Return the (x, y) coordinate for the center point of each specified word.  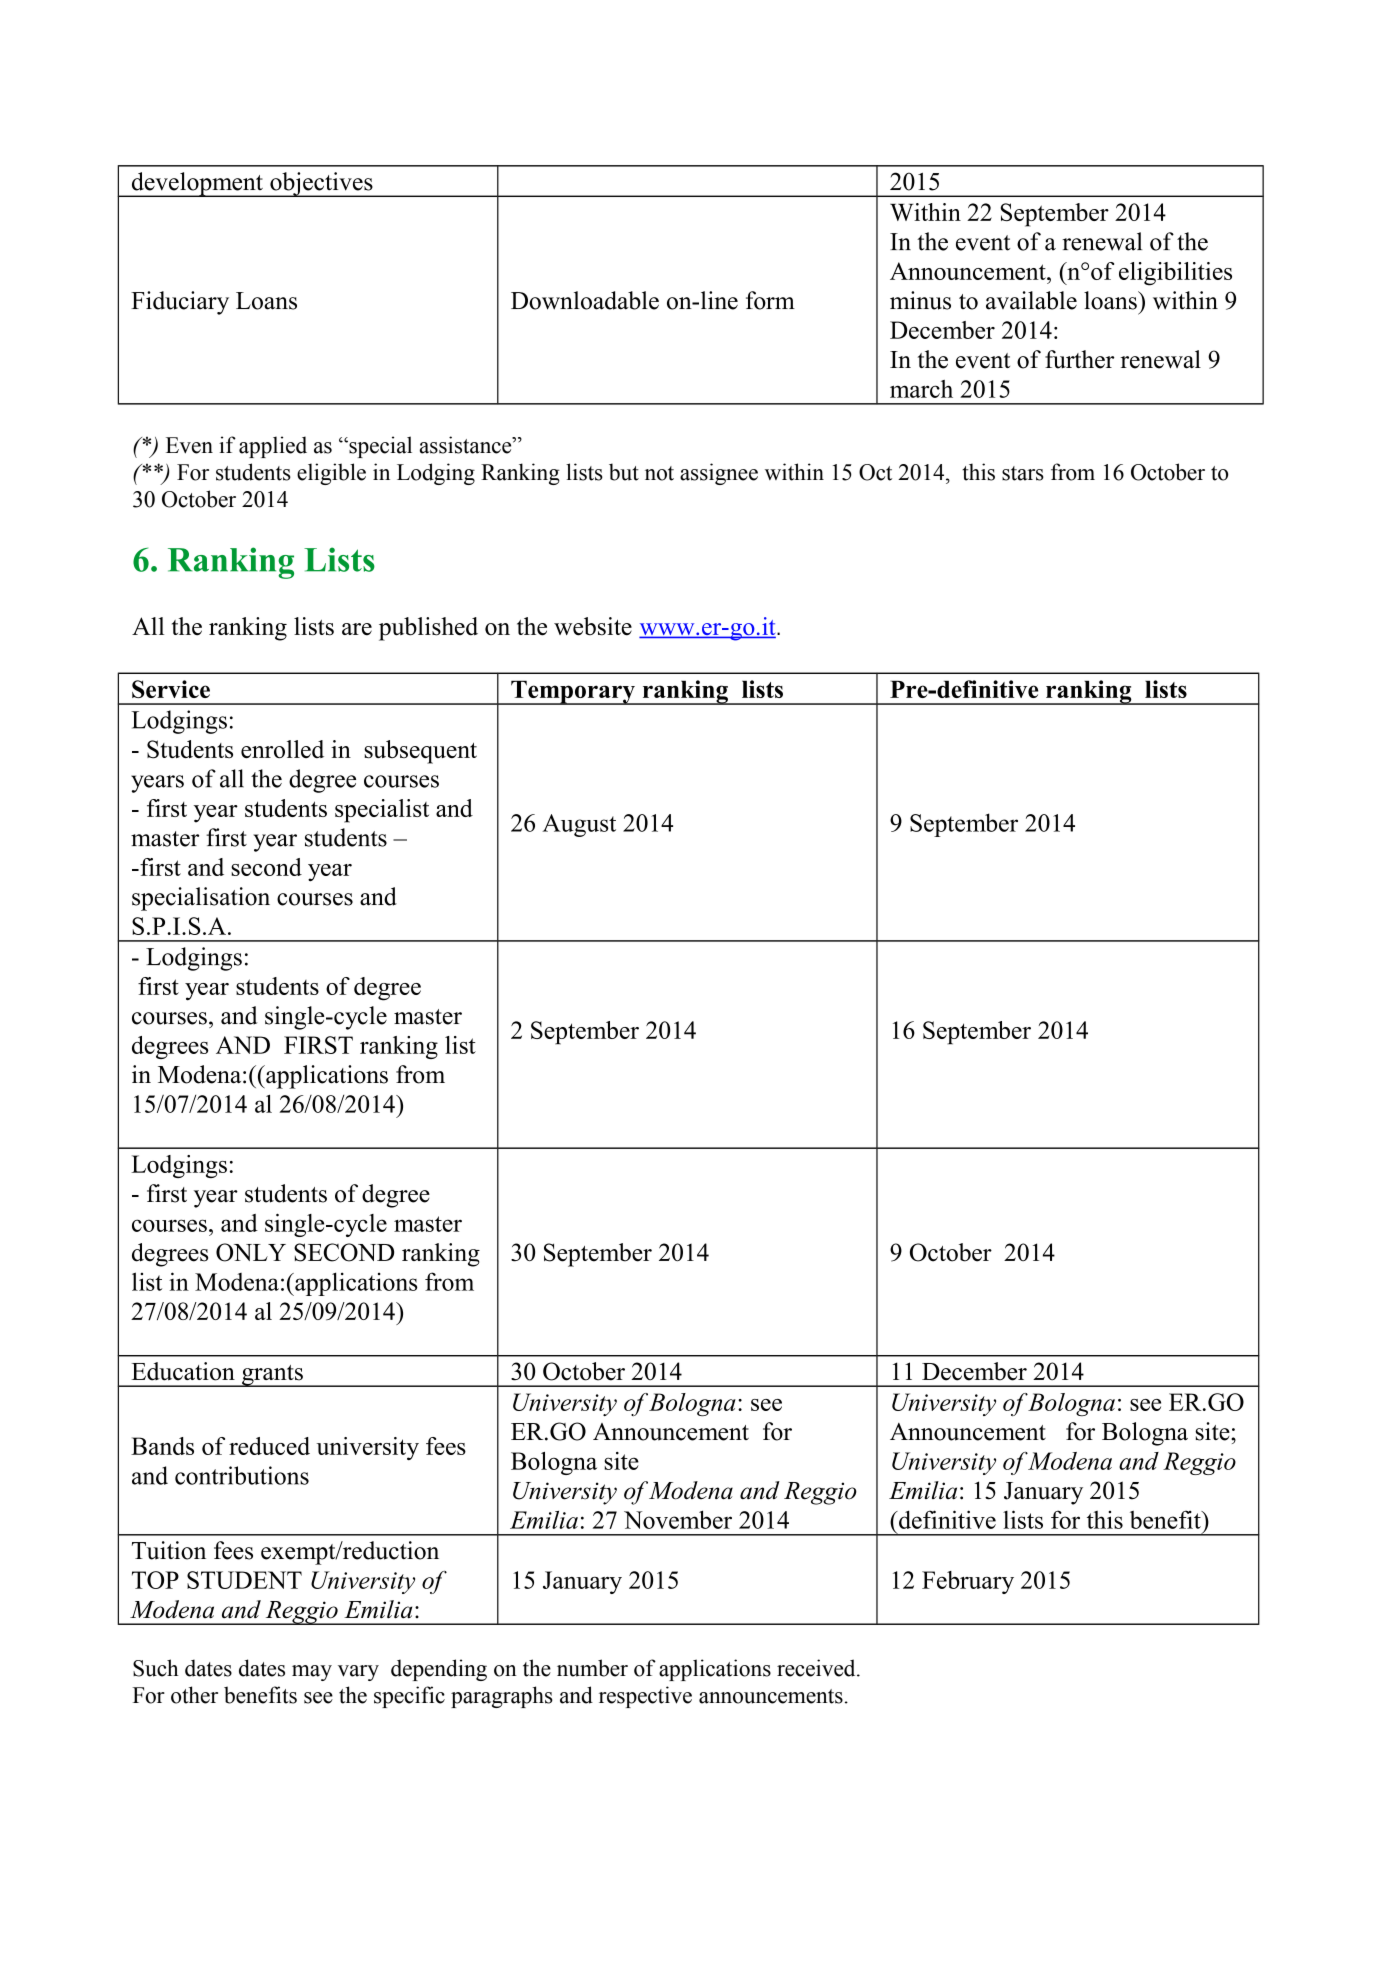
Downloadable (585, 300)
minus (920, 300)
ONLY (251, 1252)
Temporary (573, 692)
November (678, 1519)
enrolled (282, 749)
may (312, 1673)
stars (1023, 473)
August (579, 825)
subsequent (420, 752)
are (357, 629)
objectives (321, 184)
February (968, 1582)
